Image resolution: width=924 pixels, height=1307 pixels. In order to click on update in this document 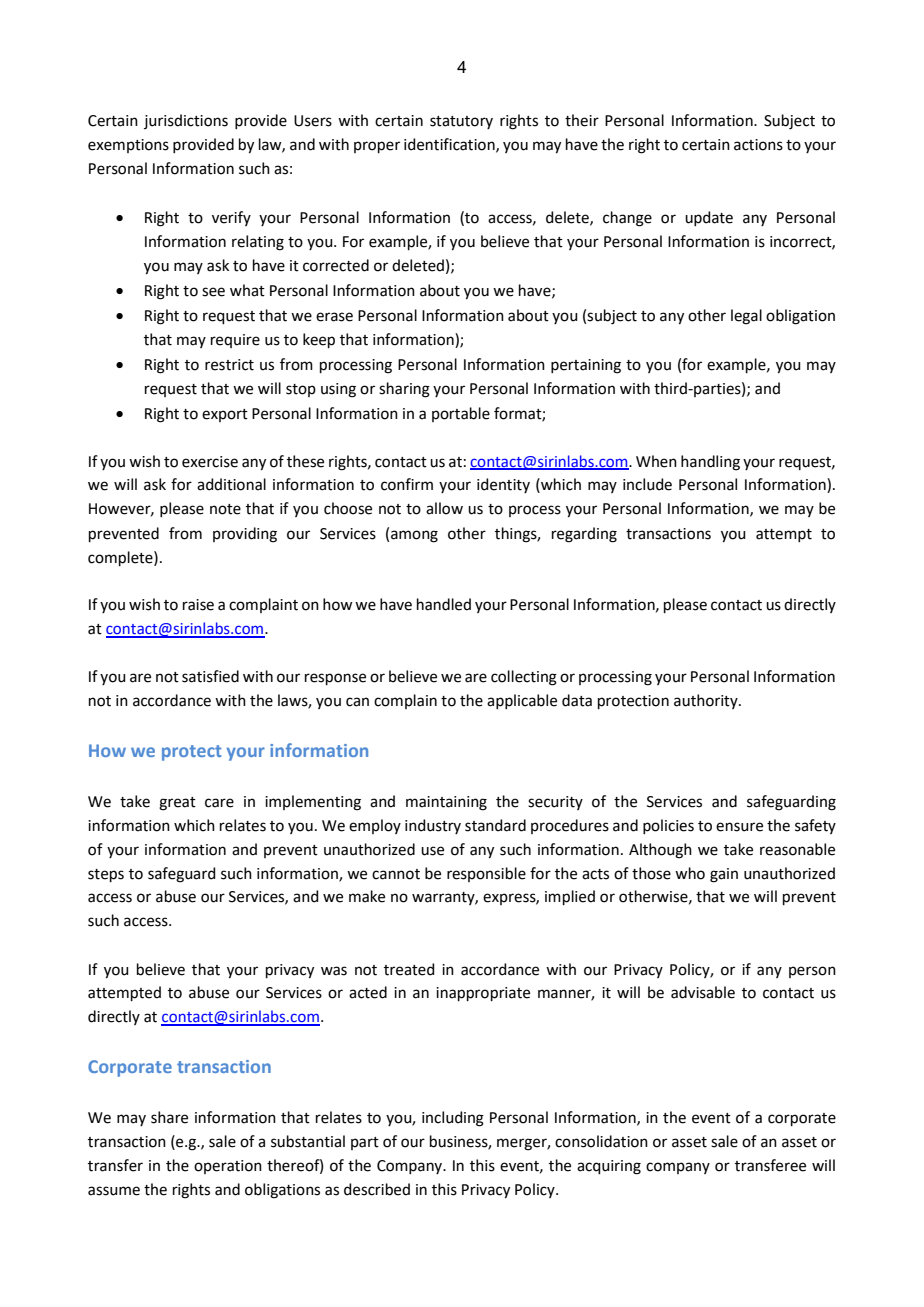, I will do `click(709, 218)`.
